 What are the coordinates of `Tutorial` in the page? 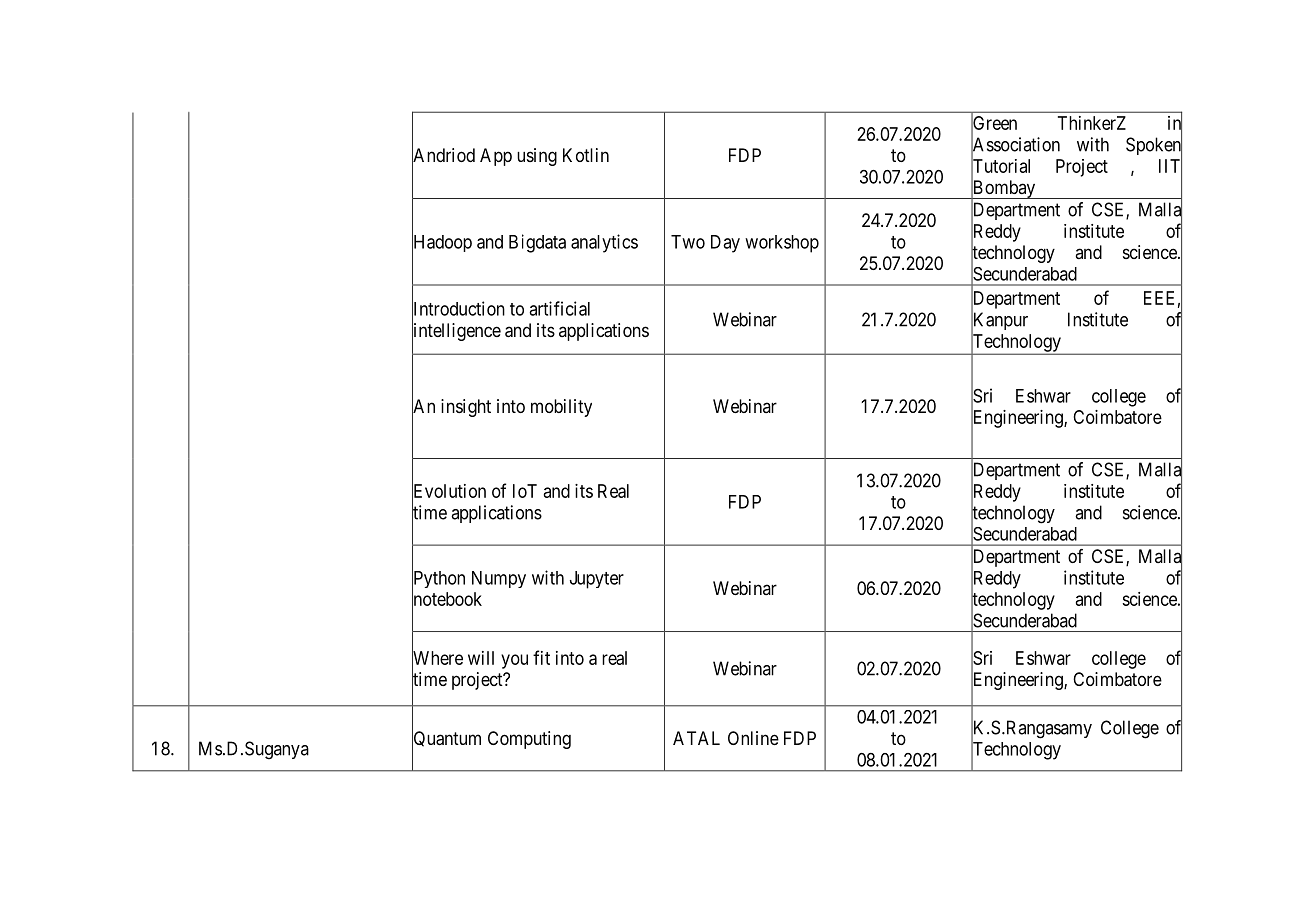 It's located at (1000, 166).
